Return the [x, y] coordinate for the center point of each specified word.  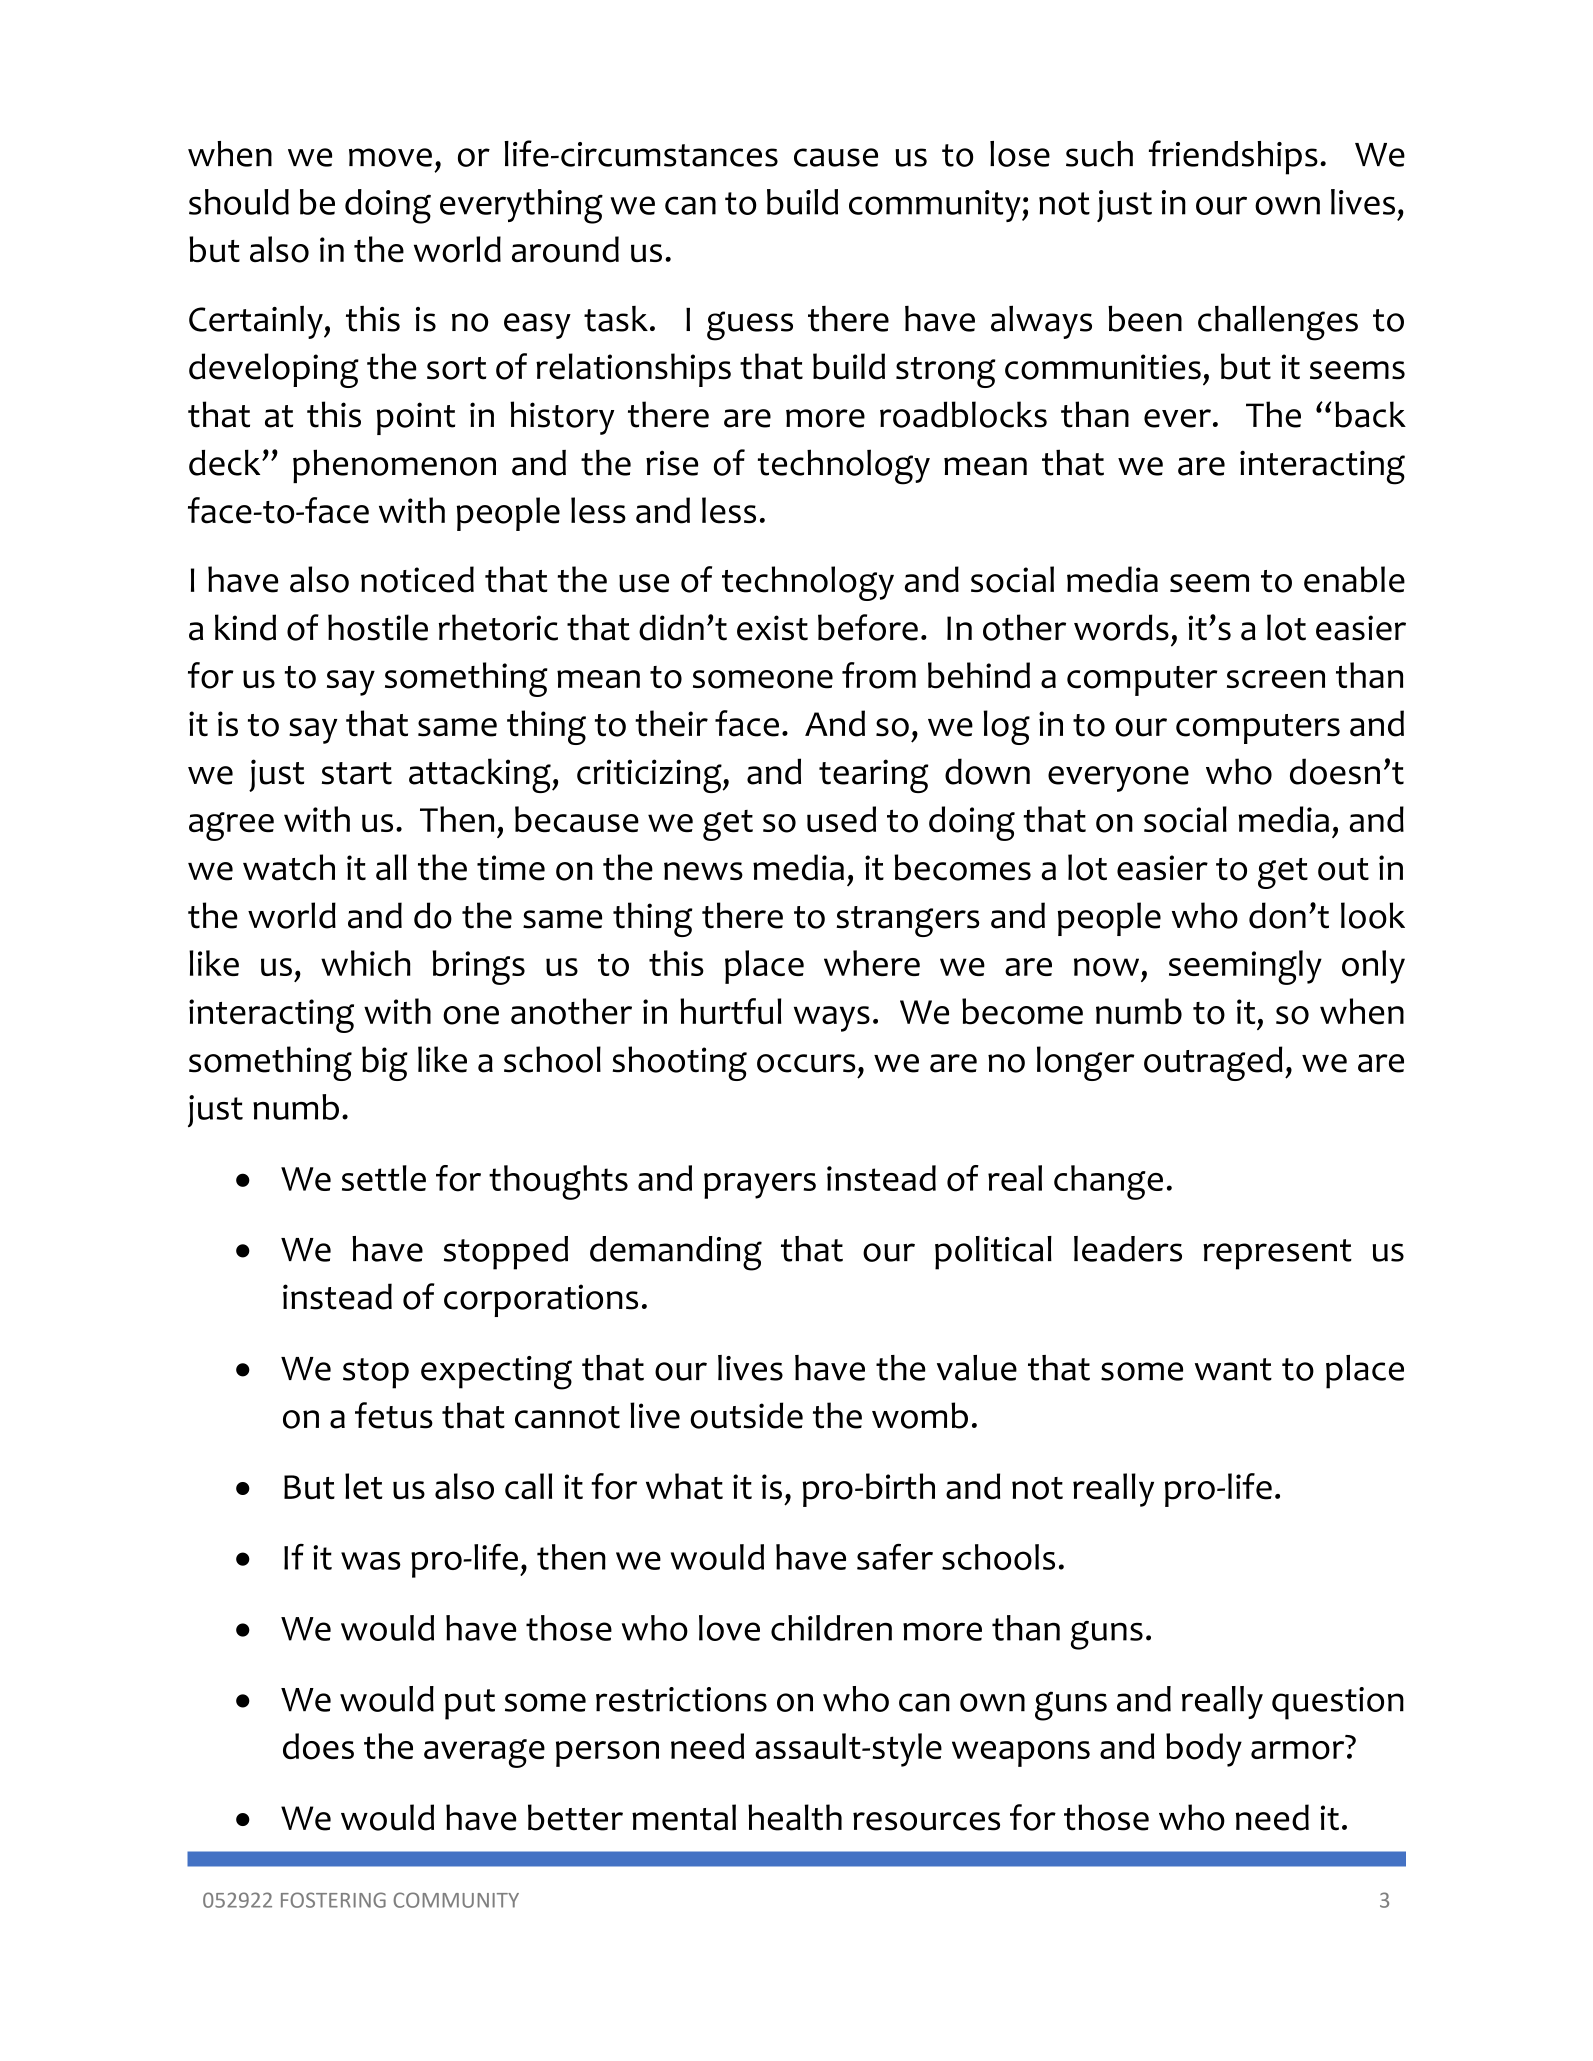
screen [1276, 679]
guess [750, 326]
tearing [874, 776]
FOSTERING [333, 1900]
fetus [394, 1415]
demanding [676, 1253]
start [357, 773]
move [390, 157]
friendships [1233, 157]
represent [1277, 1254]
